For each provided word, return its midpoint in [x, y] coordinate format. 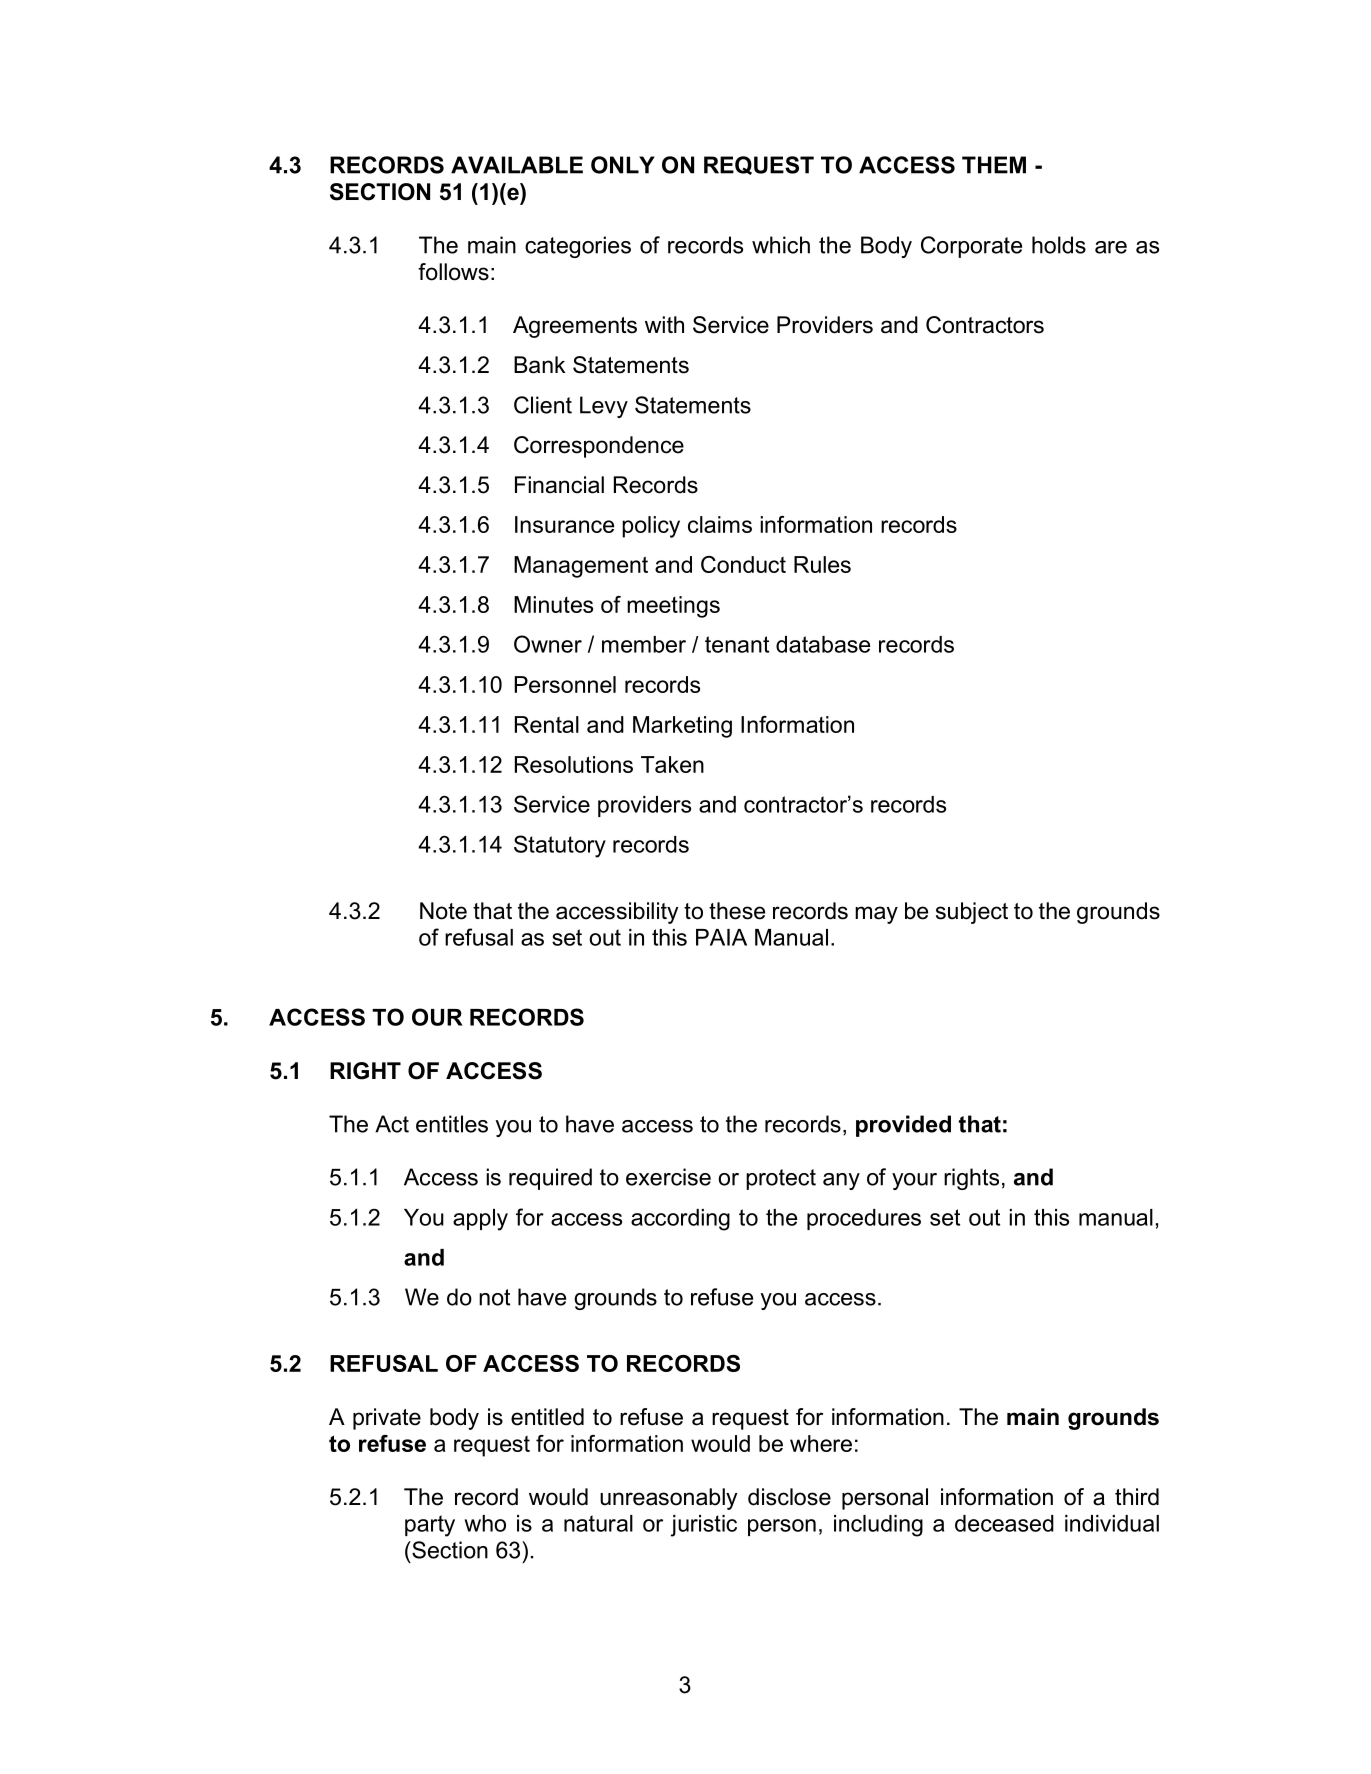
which [781, 245]
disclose [789, 1497]
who [485, 1523]
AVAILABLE [517, 165]
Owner [548, 644]
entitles [452, 1124]
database [823, 644]
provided [903, 1126]
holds [1059, 245]
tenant [737, 644]
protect [781, 1179]
